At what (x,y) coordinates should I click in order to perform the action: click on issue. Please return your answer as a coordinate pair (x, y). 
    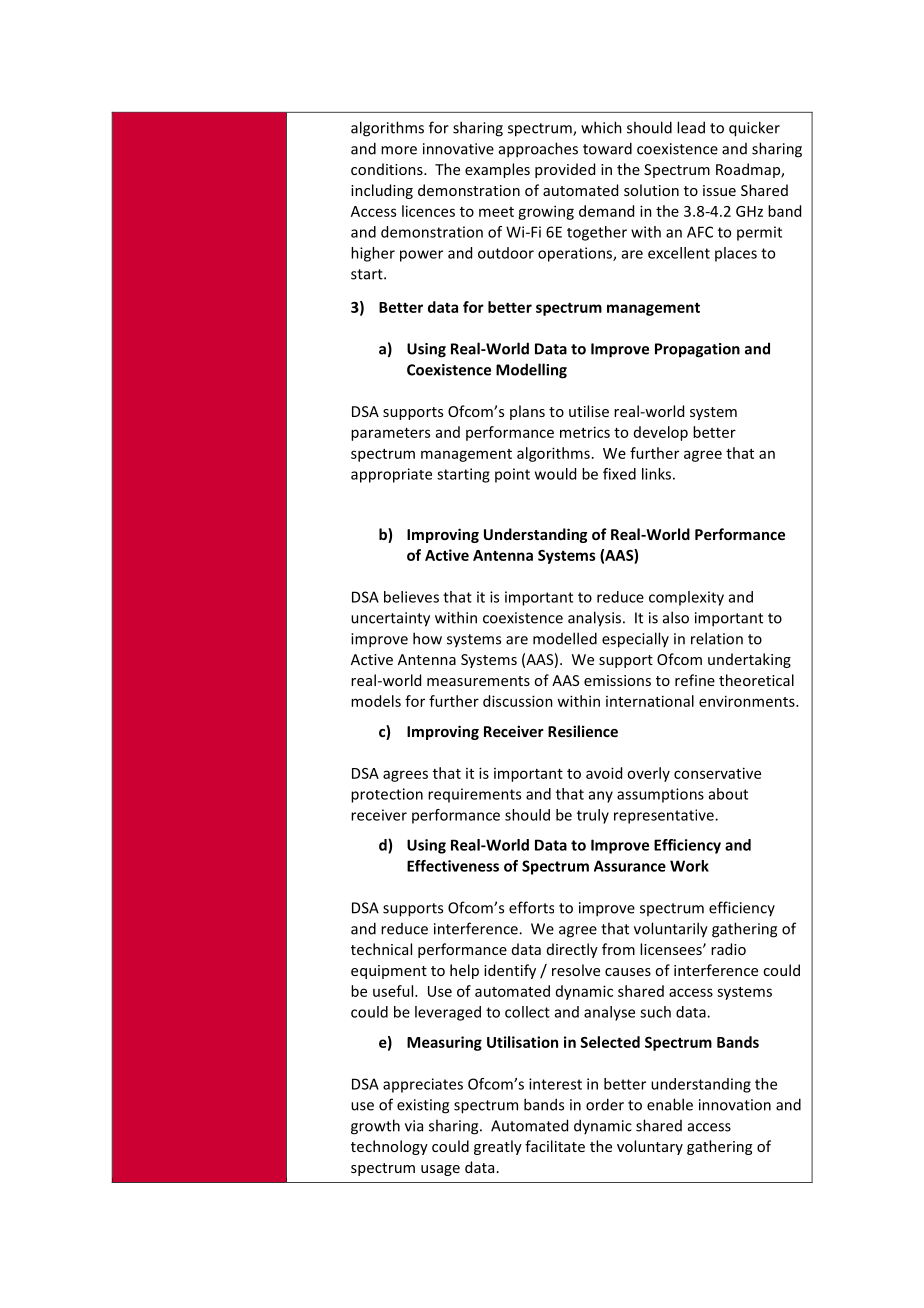
    Looking at the image, I should click on (719, 190).
